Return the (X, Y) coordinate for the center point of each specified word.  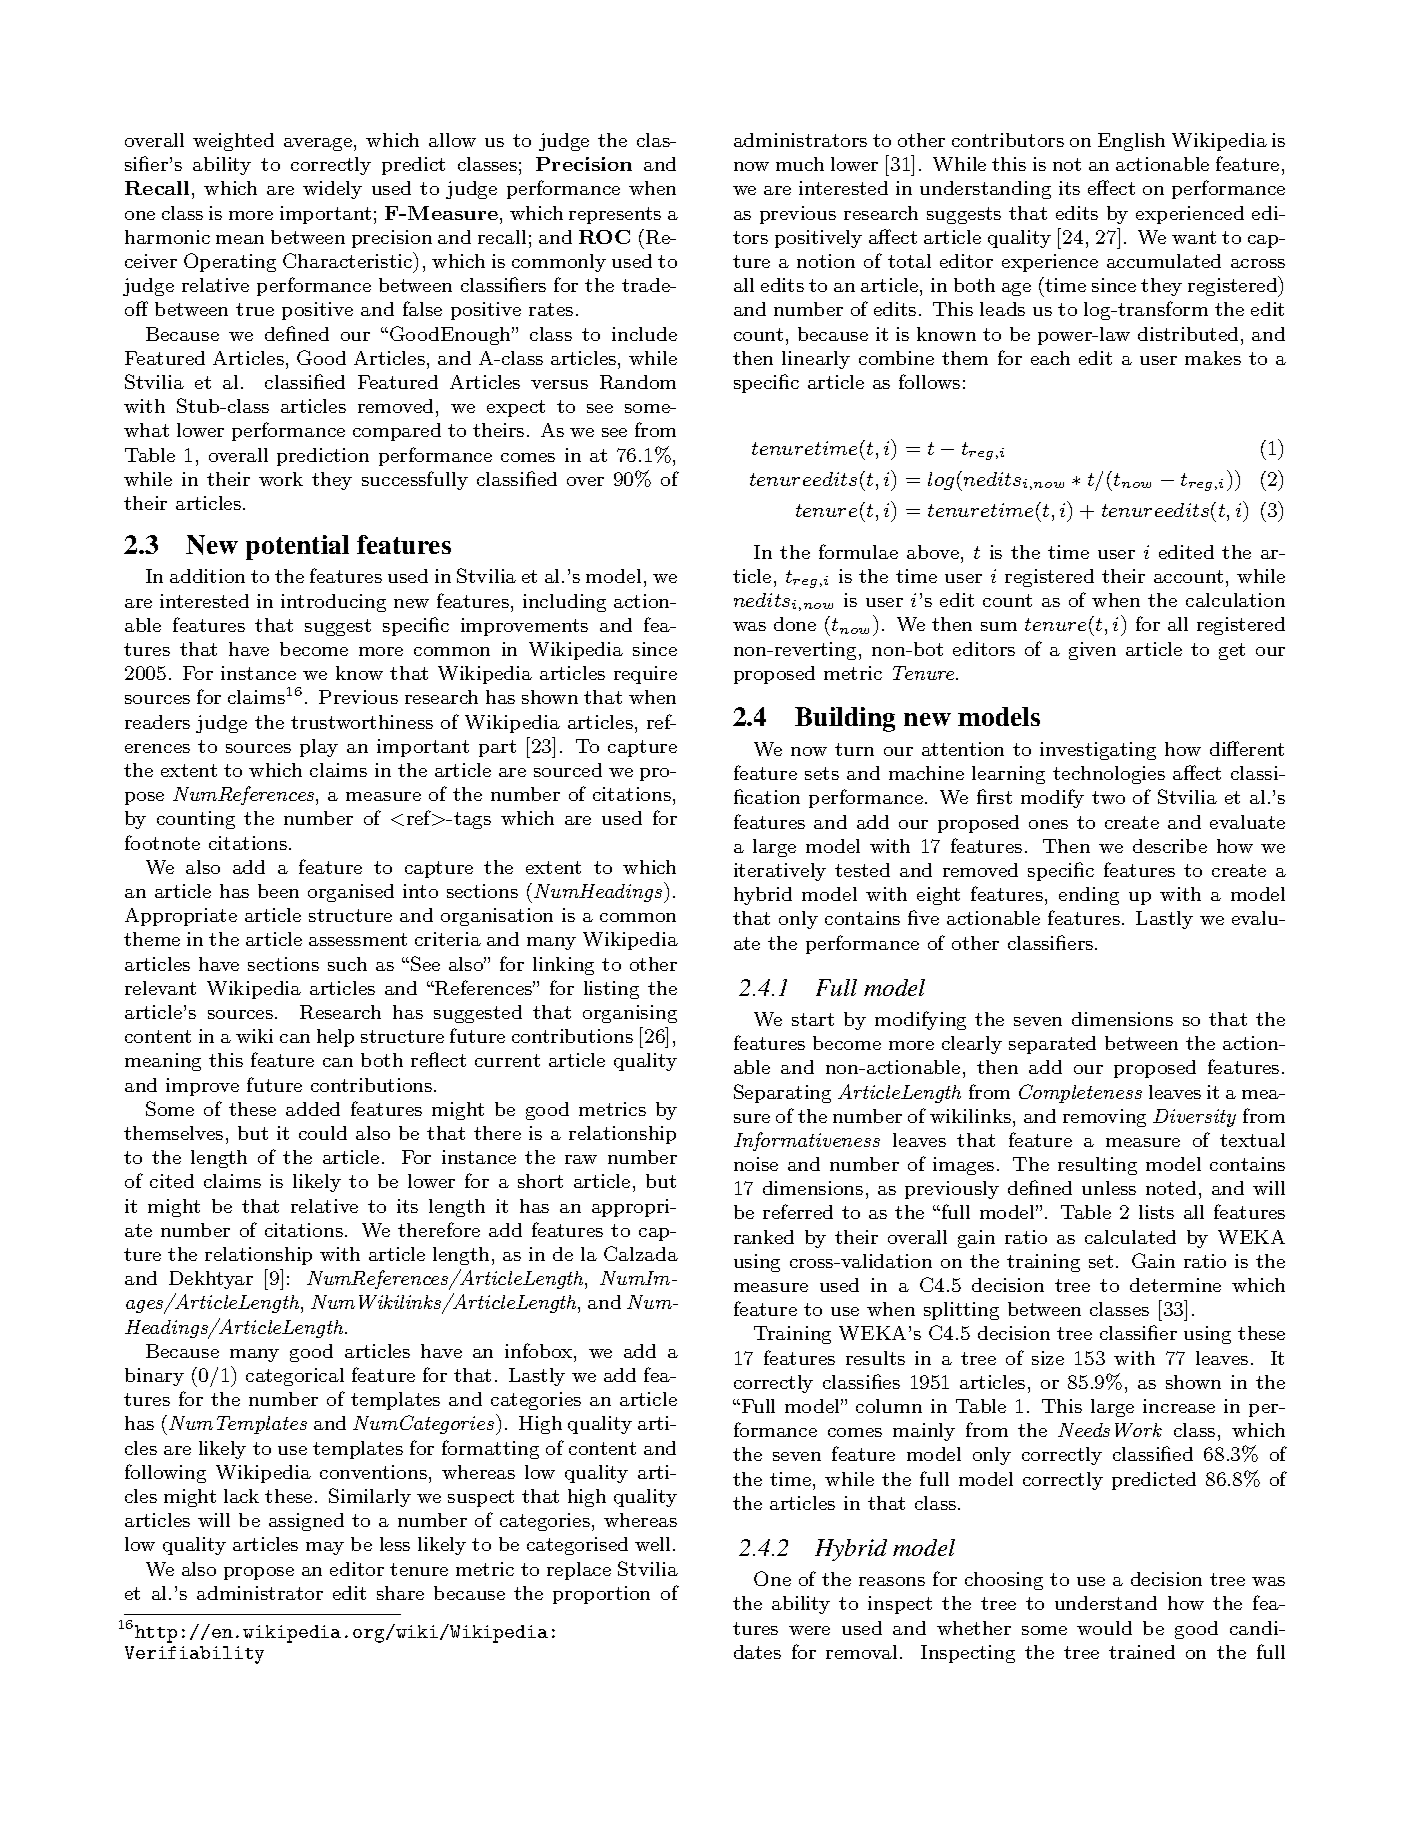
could (323, 1133)
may (325, 1548)
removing (1104, 1118)
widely (332, 190)
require (645, 675)
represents (615, 215)
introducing (333, 603)
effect (1111, 187)
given (1092, 651)
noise (756, 1164)
